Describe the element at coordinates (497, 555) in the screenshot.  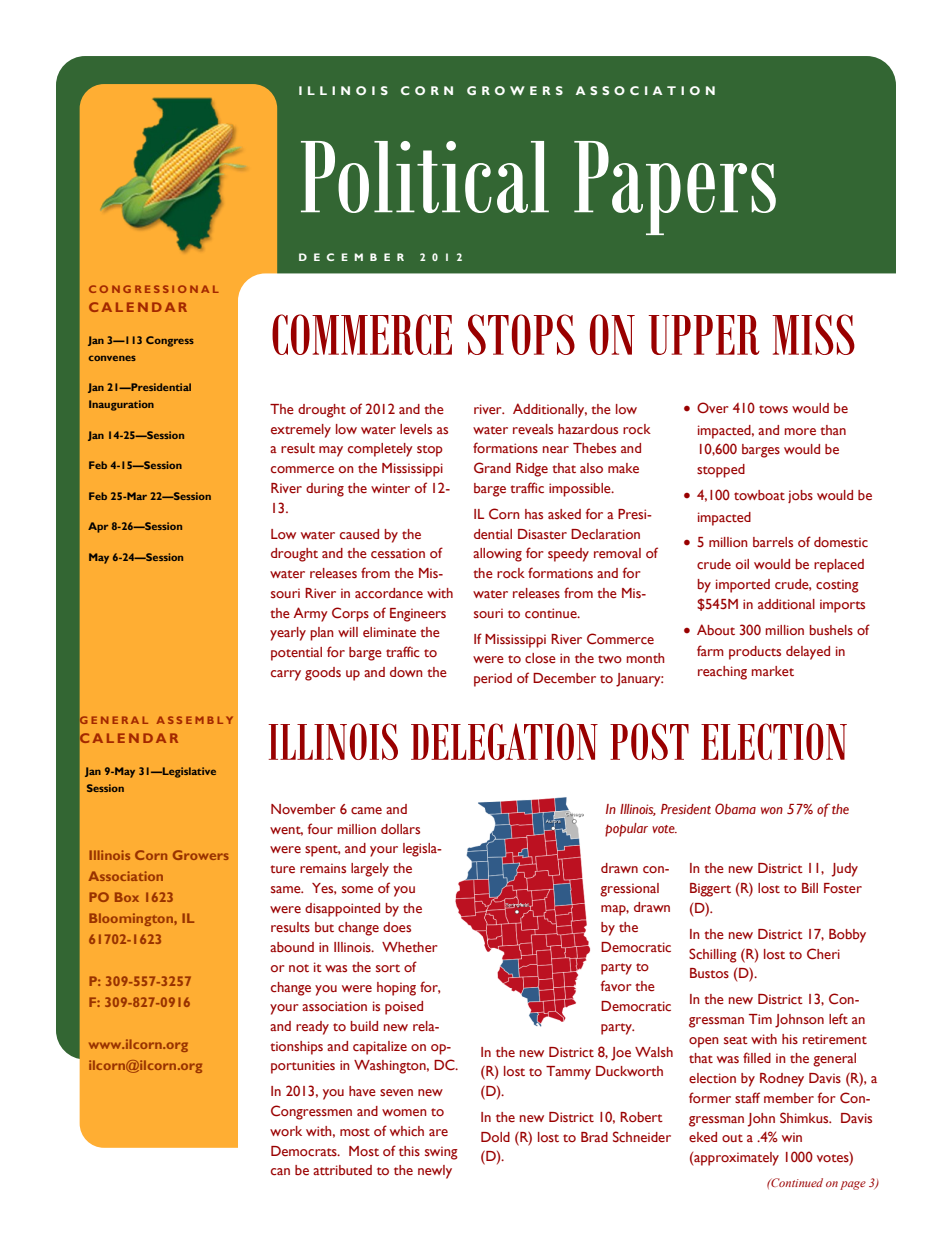
I see `allowing` at that location.
